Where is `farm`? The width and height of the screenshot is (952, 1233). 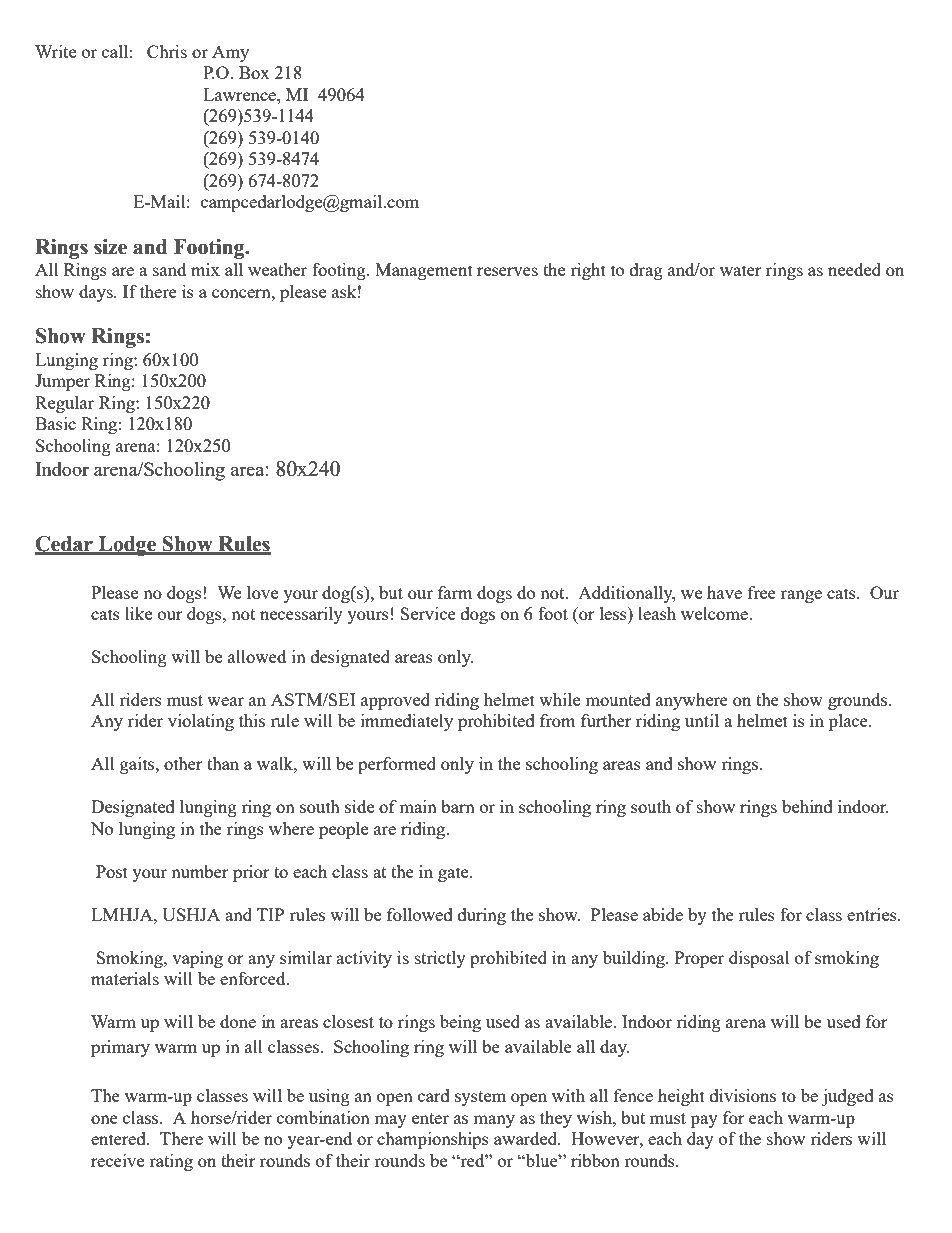 farm is located at coordinates (455, 592).
